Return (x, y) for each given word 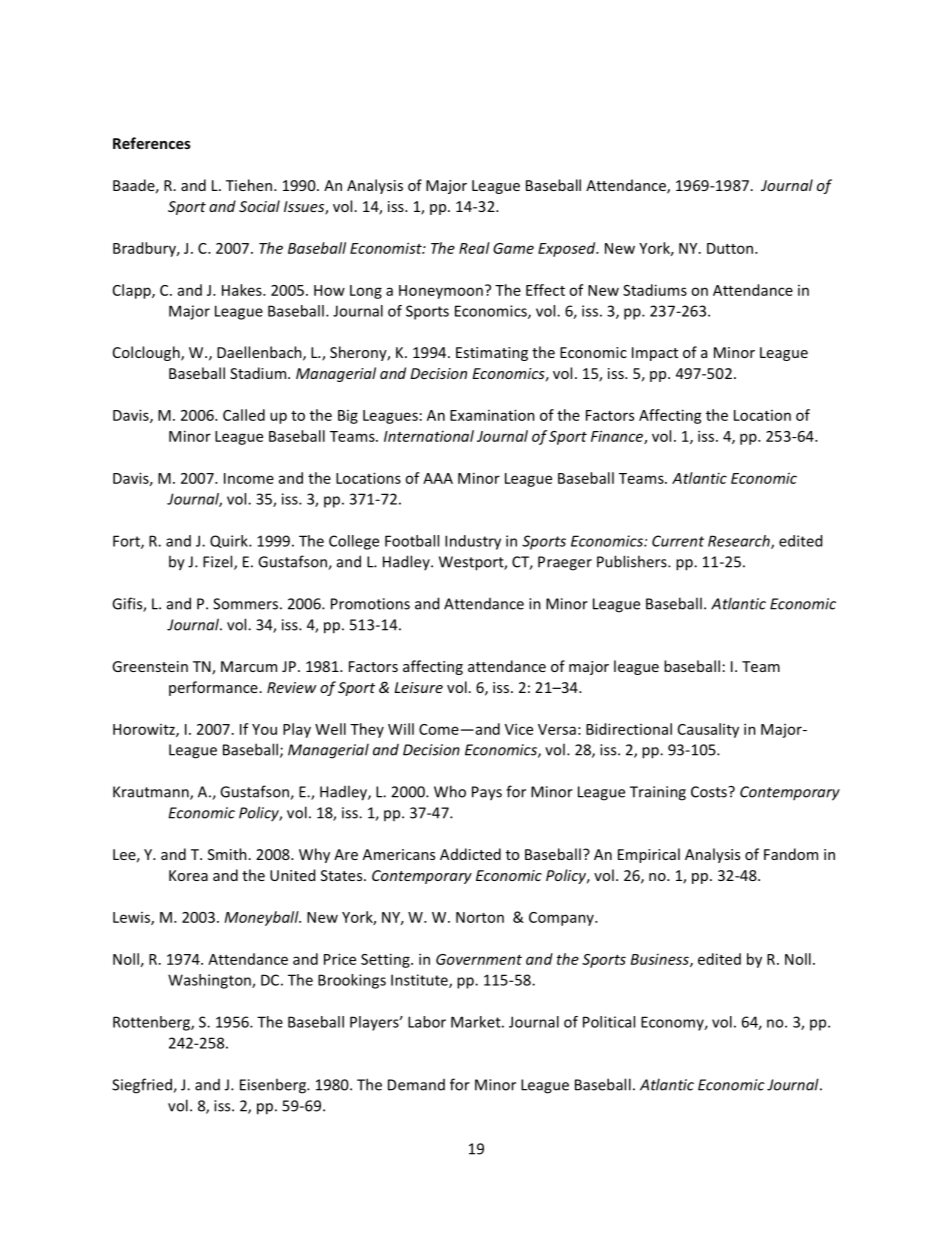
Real (474, 248)
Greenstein (150, 666)
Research (740, 542)
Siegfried (143, 1086)
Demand (416, 1085)
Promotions (370, 604)
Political (609, 1022)
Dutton (731, 248)
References (152, 143)
